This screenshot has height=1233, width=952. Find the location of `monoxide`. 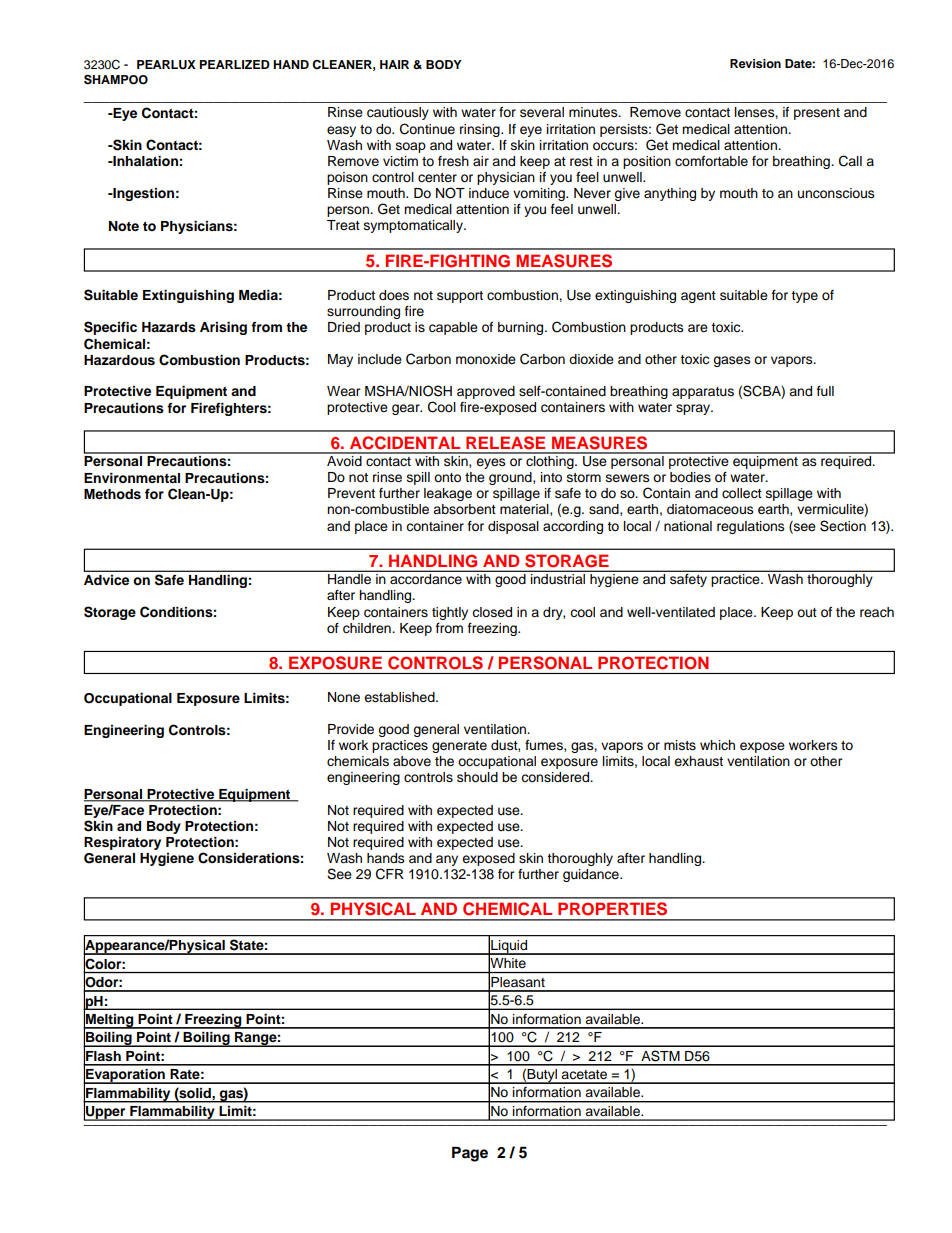

monoxide is located at coordinates (486, 359).
